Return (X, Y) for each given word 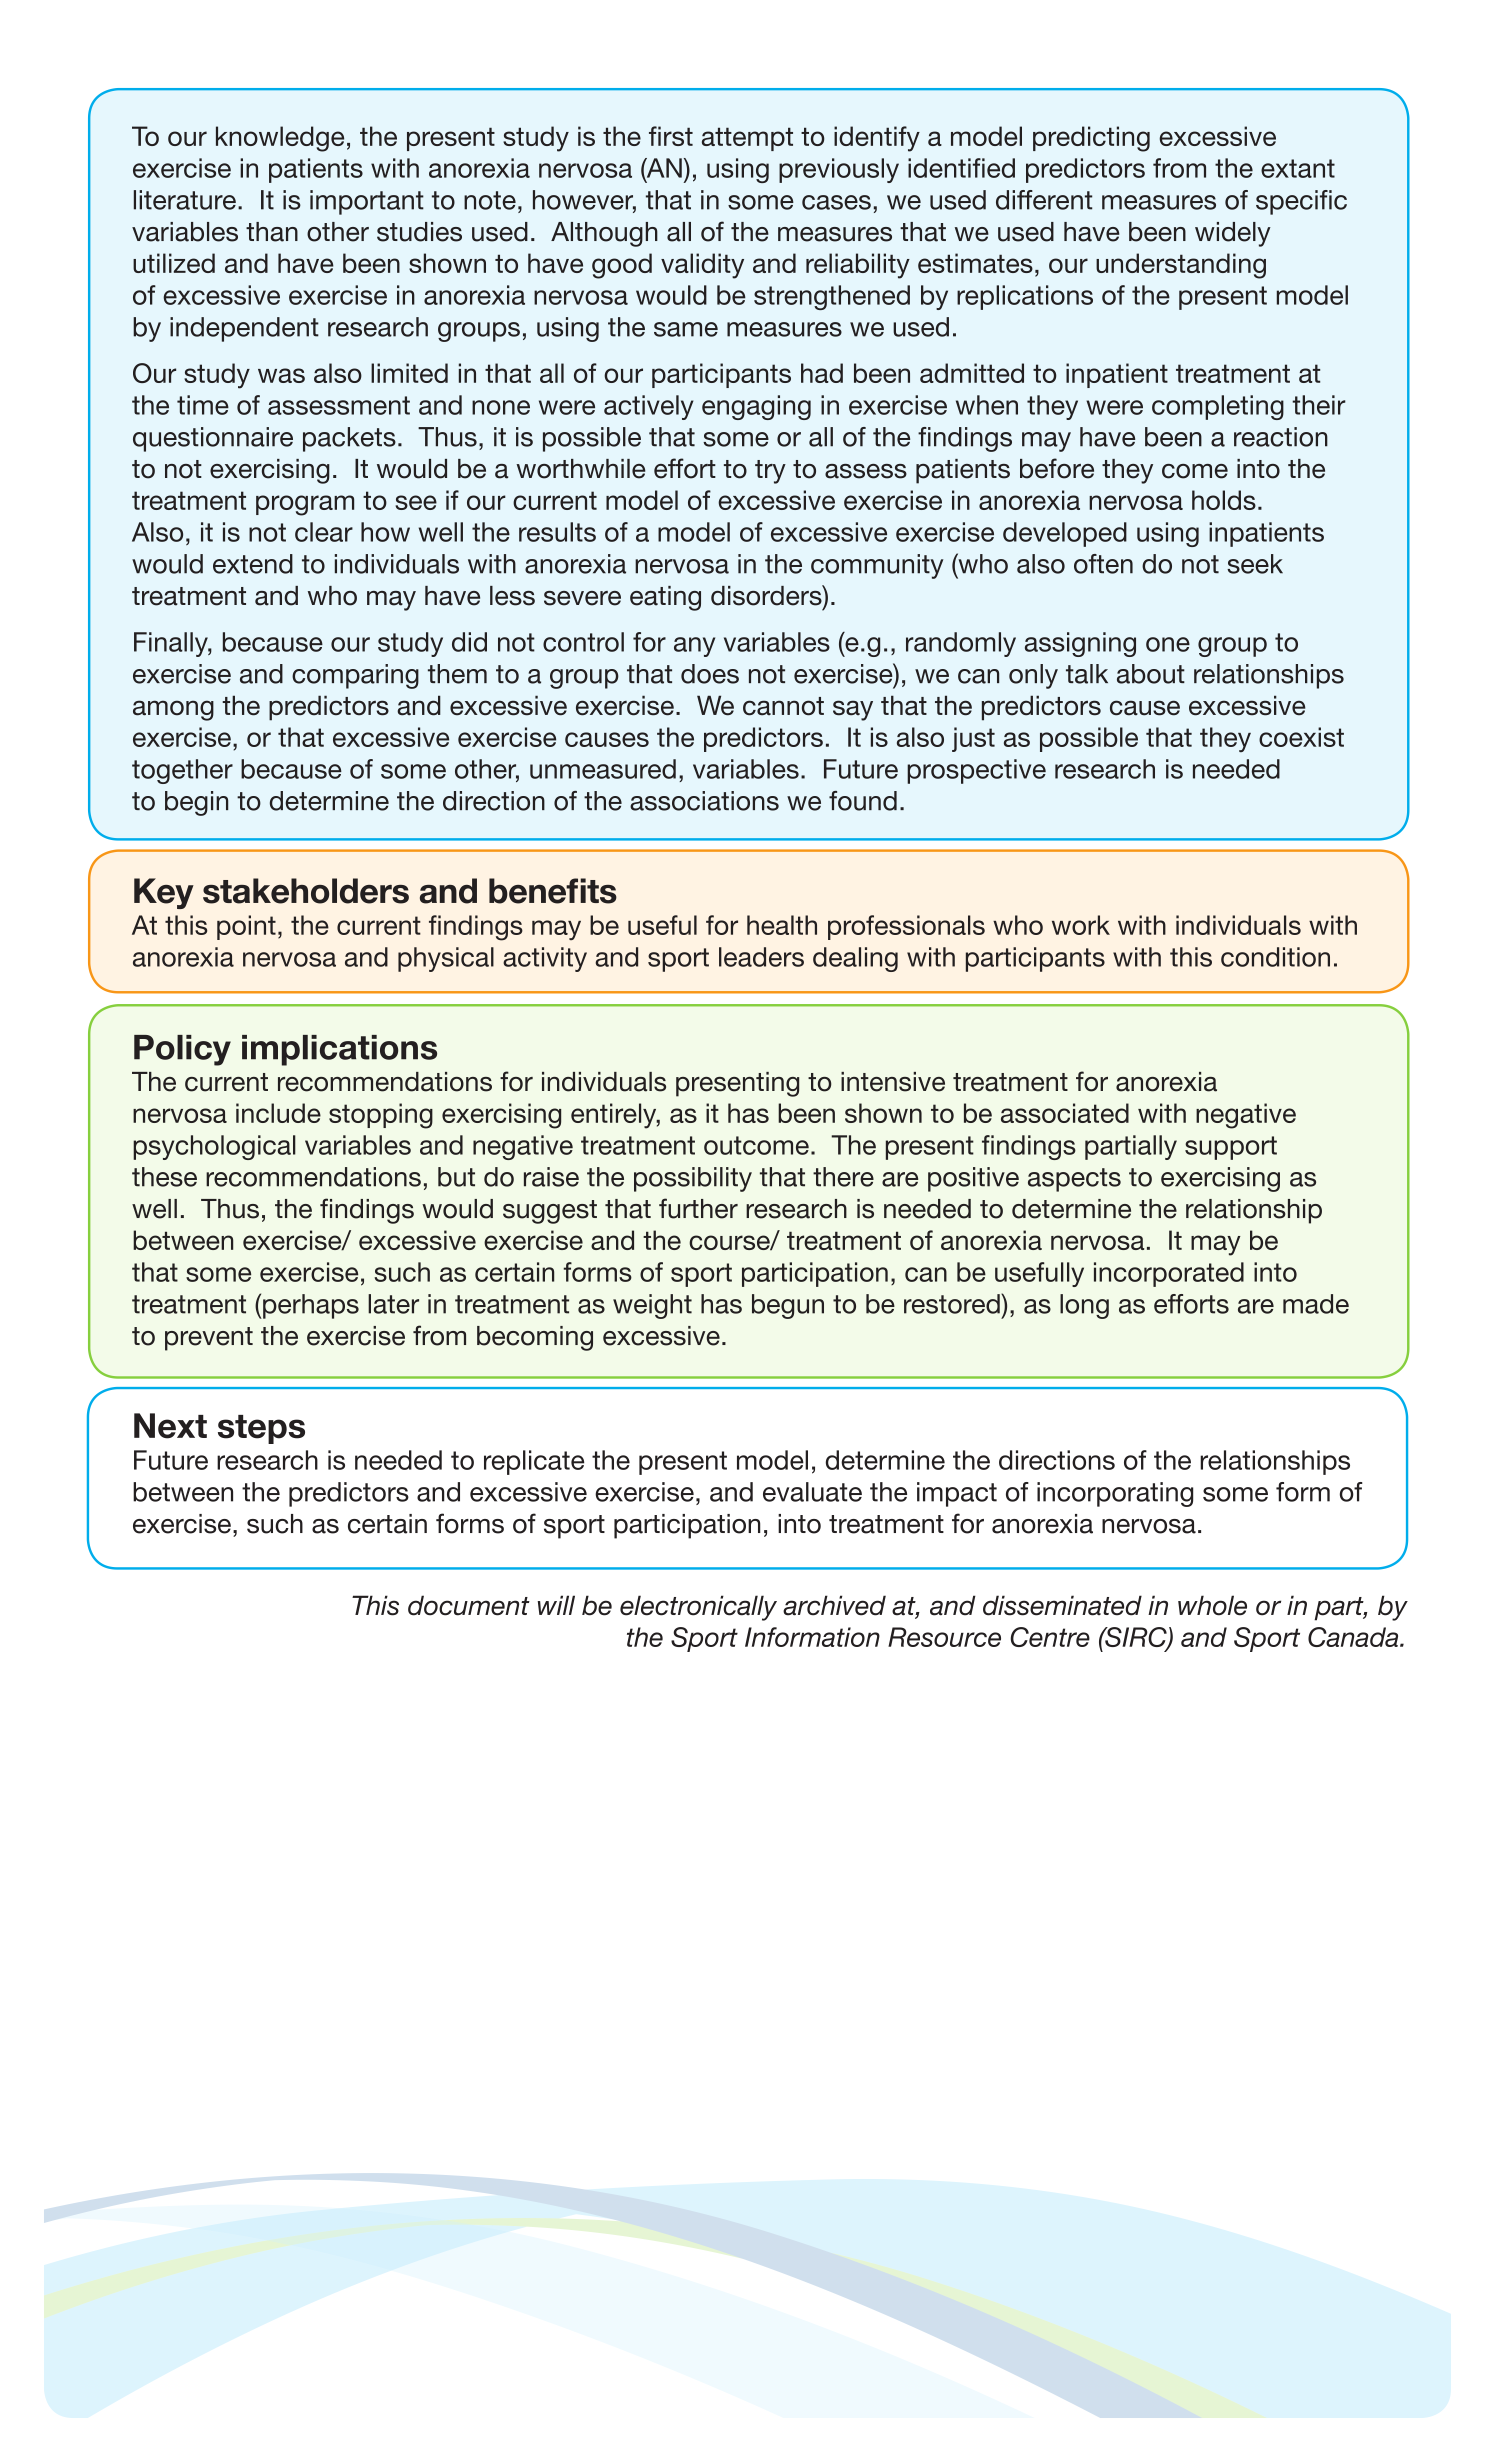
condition (1275, 957)
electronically (698, 1608)
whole (1212, 1605)
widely (1233, 234)
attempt (747, 139)
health (782, 925)
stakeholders (306, 891)
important (367, 202)
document (469, 1605)
